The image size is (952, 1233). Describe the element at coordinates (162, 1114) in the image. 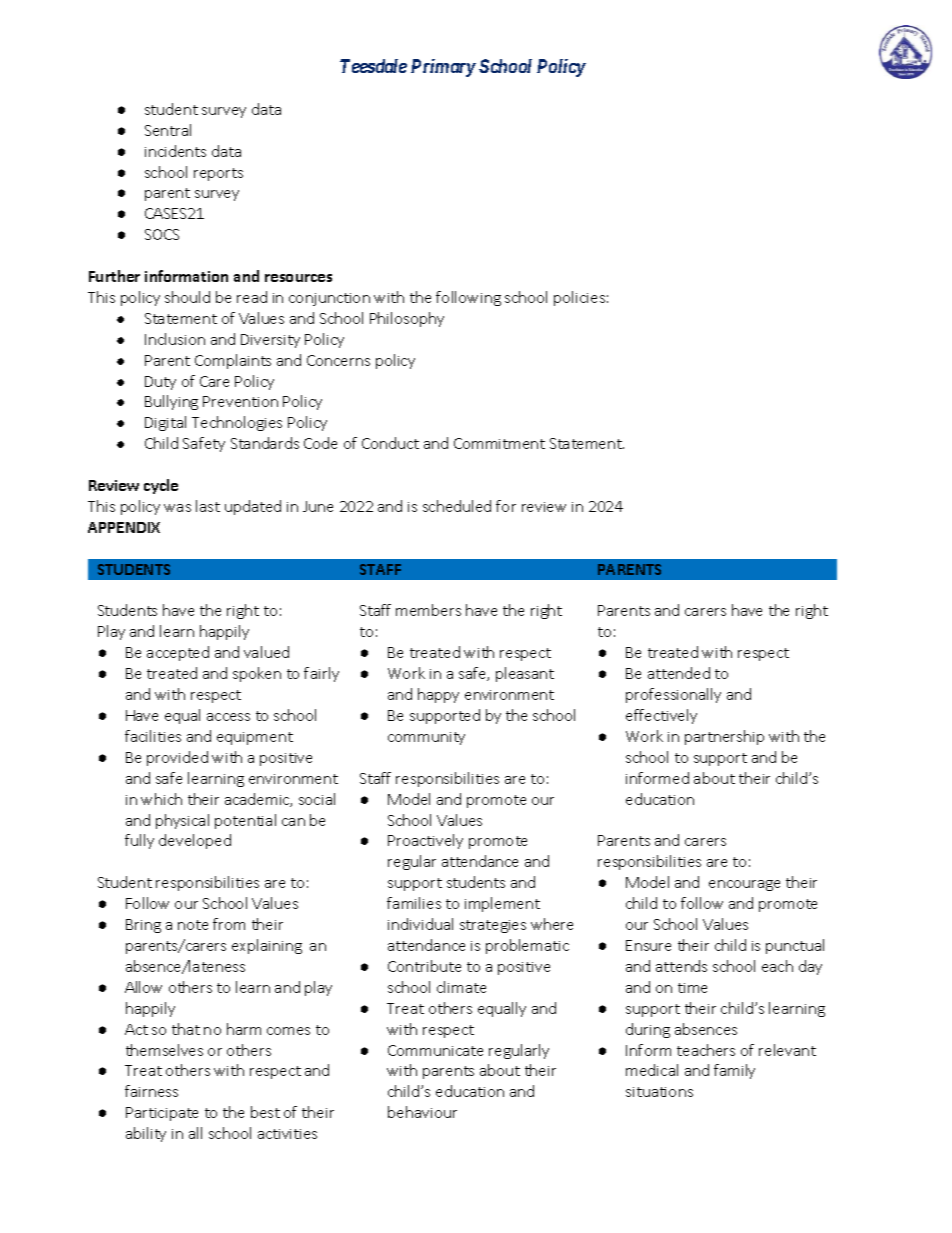

I see `Participate` at that location.
